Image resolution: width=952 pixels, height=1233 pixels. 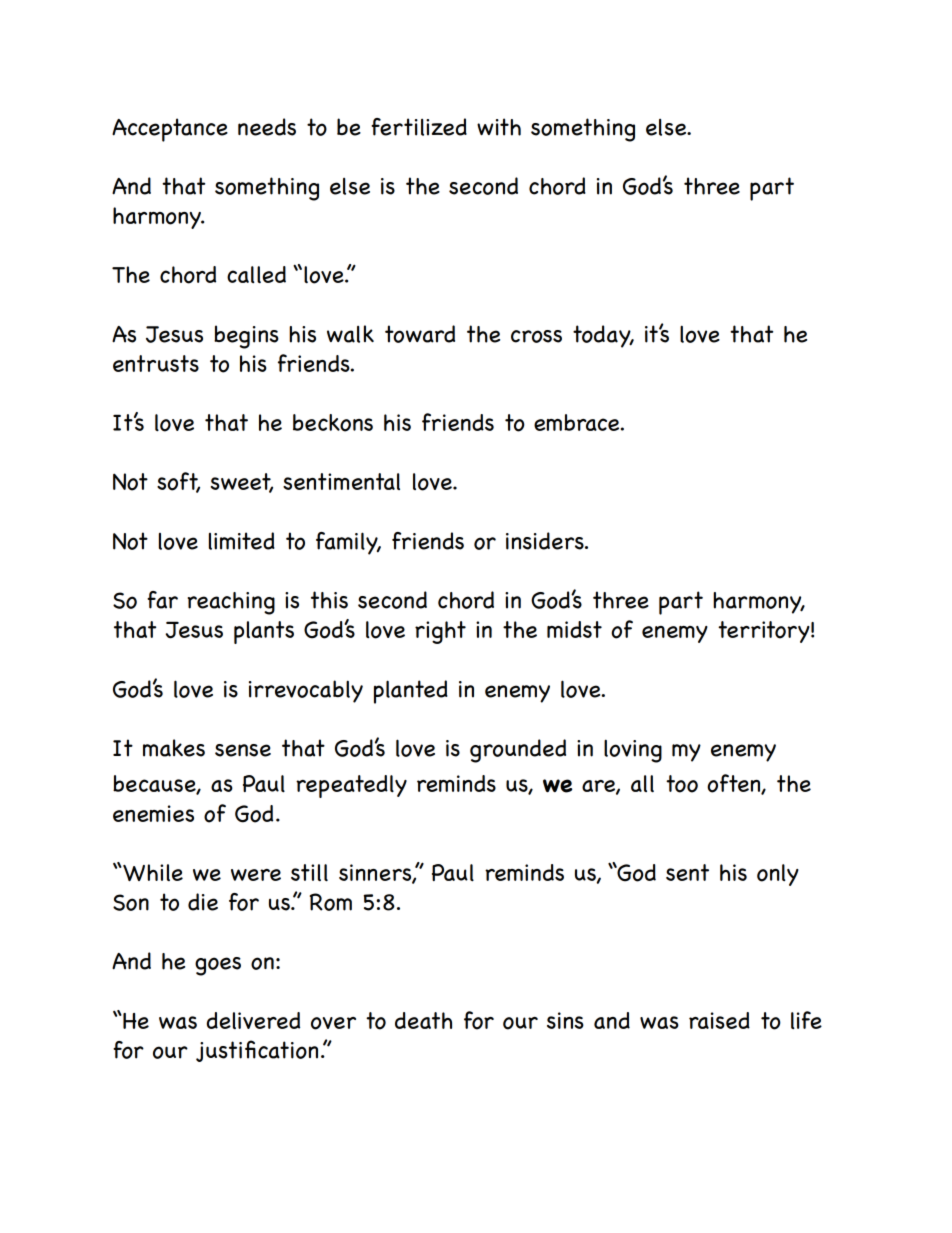 What do you see at coordinates (536, 336) in the document?
I see `cross` at bounding box center [536, 336].
